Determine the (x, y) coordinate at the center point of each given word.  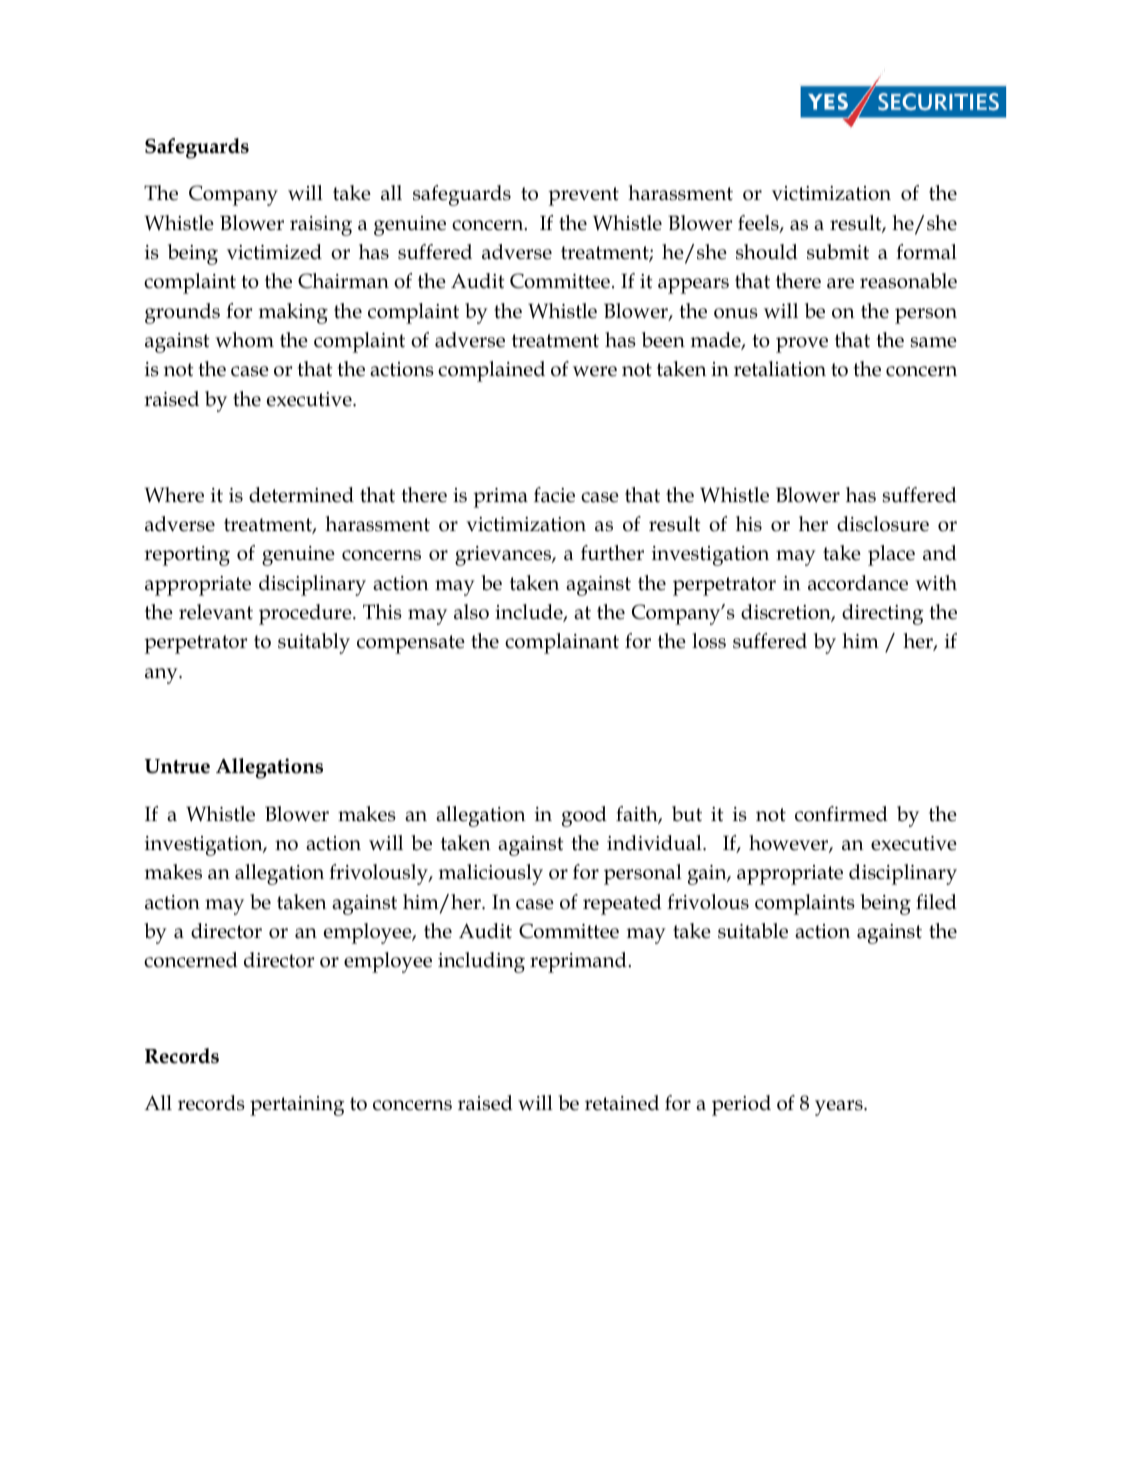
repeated (622, 904)
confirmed (841, 814)
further (612, 553)
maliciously (491, 874)
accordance (858, 583)
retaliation (780, 369)
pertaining (297, 1106)
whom (244, 340)
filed (936, 902)
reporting (187, 556)
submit (838, 252)
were (595, 371)
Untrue (177, 766)
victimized (274, 252)
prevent (583, 196)
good (584, 816)
